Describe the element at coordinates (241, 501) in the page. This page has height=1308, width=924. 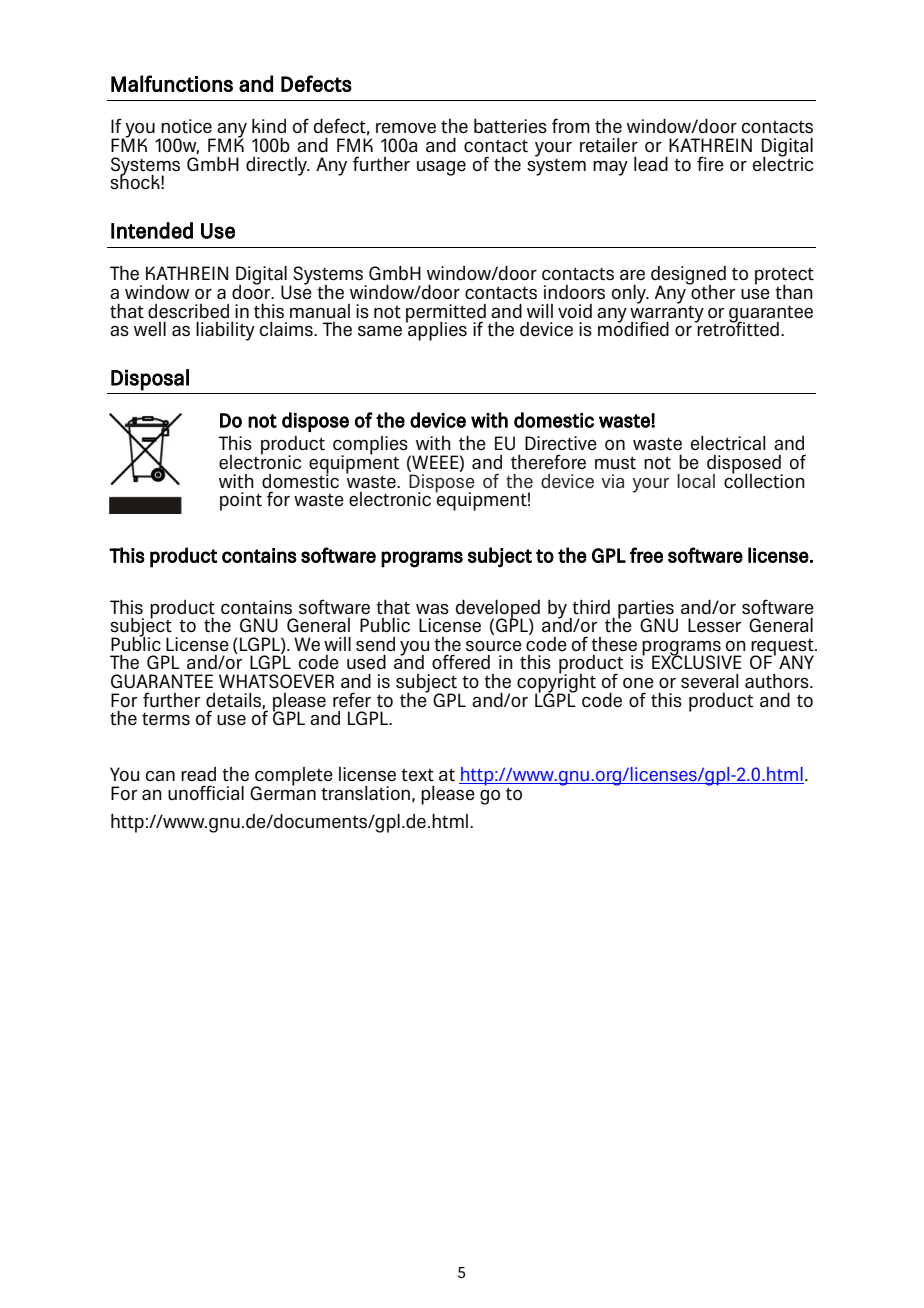
I see `point` at that location.
